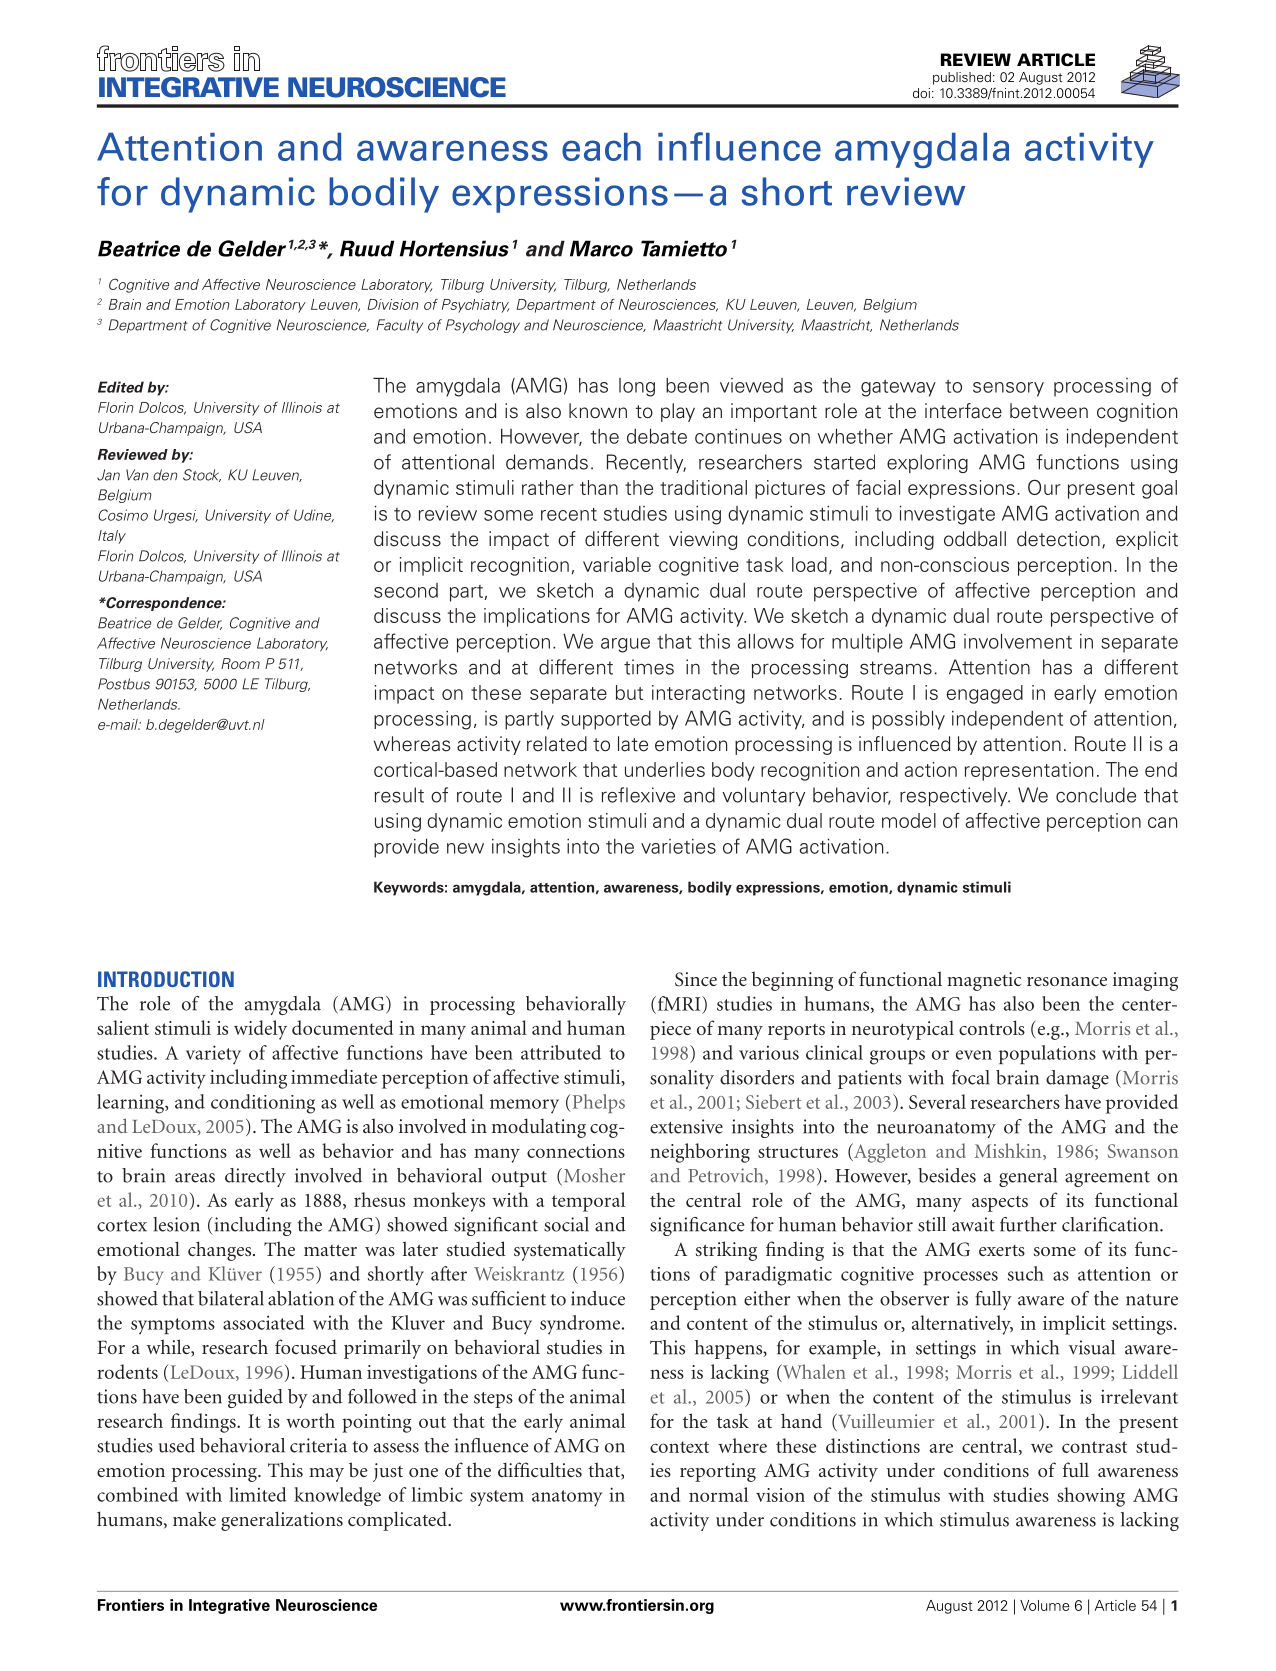  What do you see at coordinates (367, 248) in the document?
I see `Ruud` at bounding box center [367, 248].
